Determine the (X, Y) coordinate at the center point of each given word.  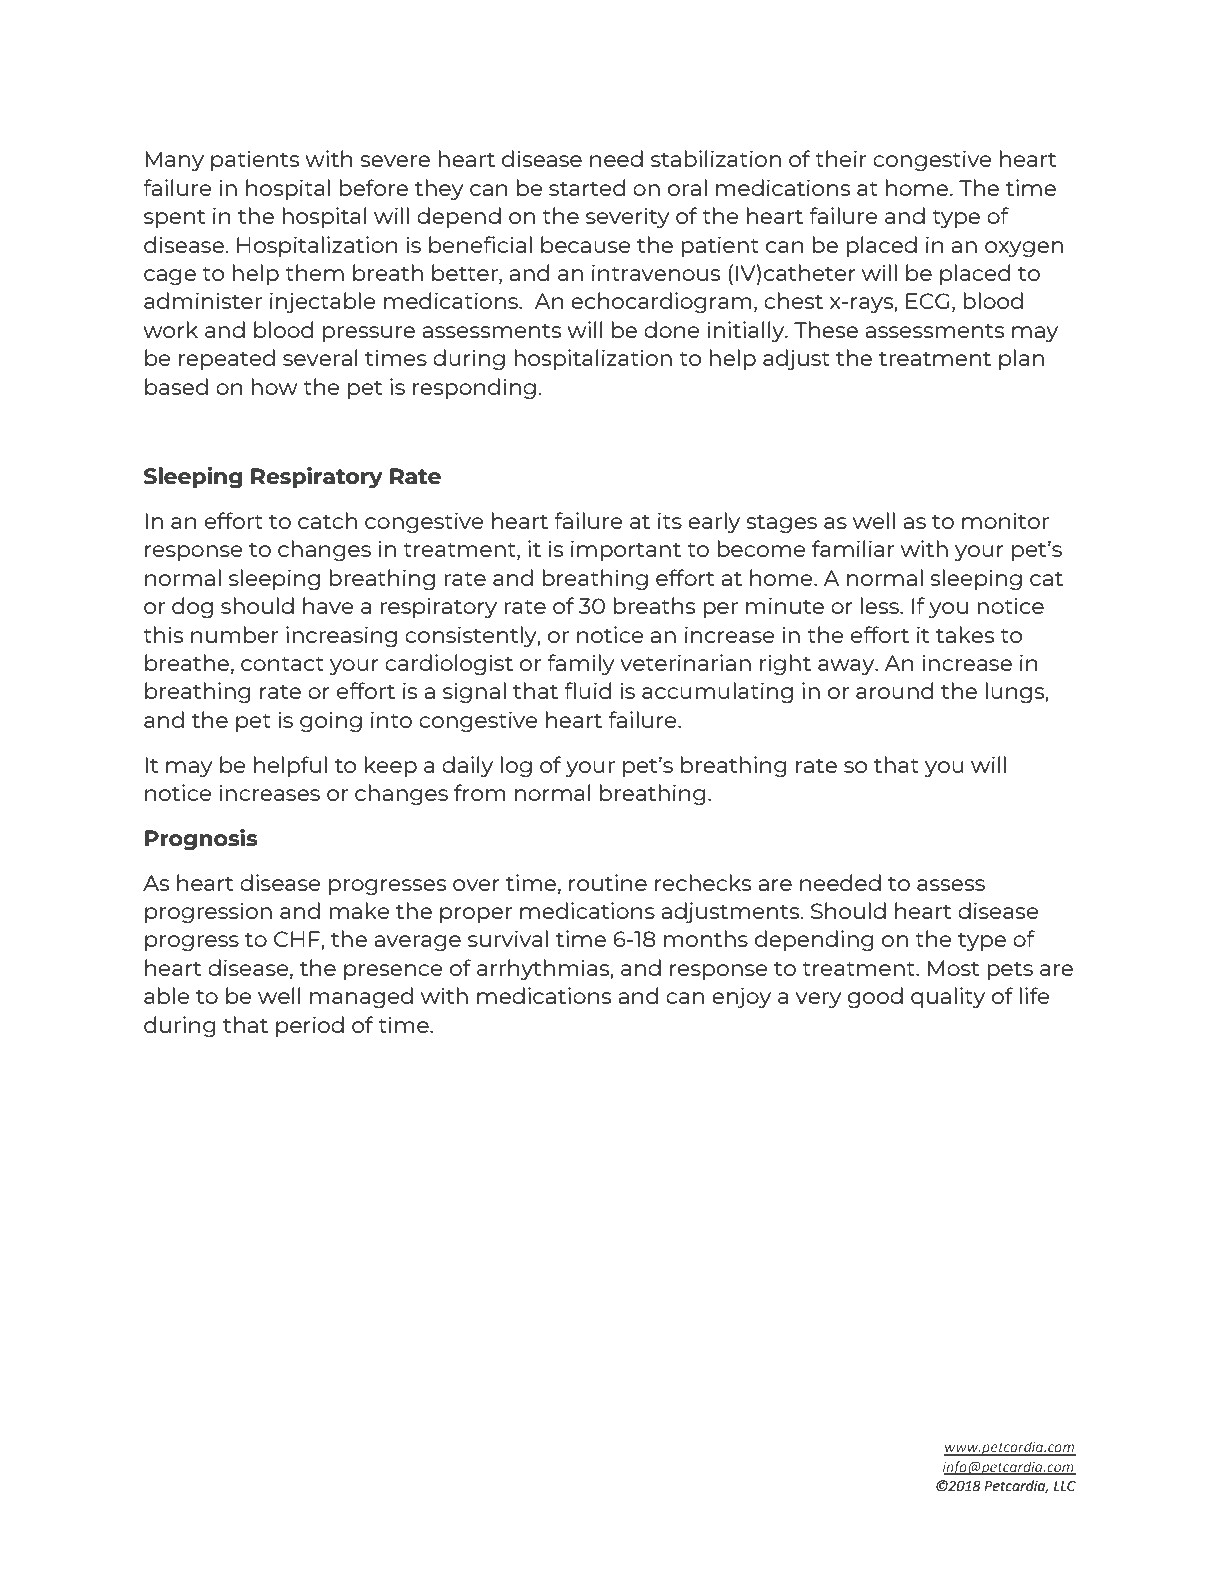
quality (948, 997)
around (894, 690)
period (310, 1026)
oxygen (1024, 249)
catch (327, 520)
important (626, 550)
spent (174, 218)
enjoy (741, 997)
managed (361, 997)
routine (608, 882)
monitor (1005, 520)
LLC (1065, 1486)
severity (628, 217)
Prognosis (201, 840)
